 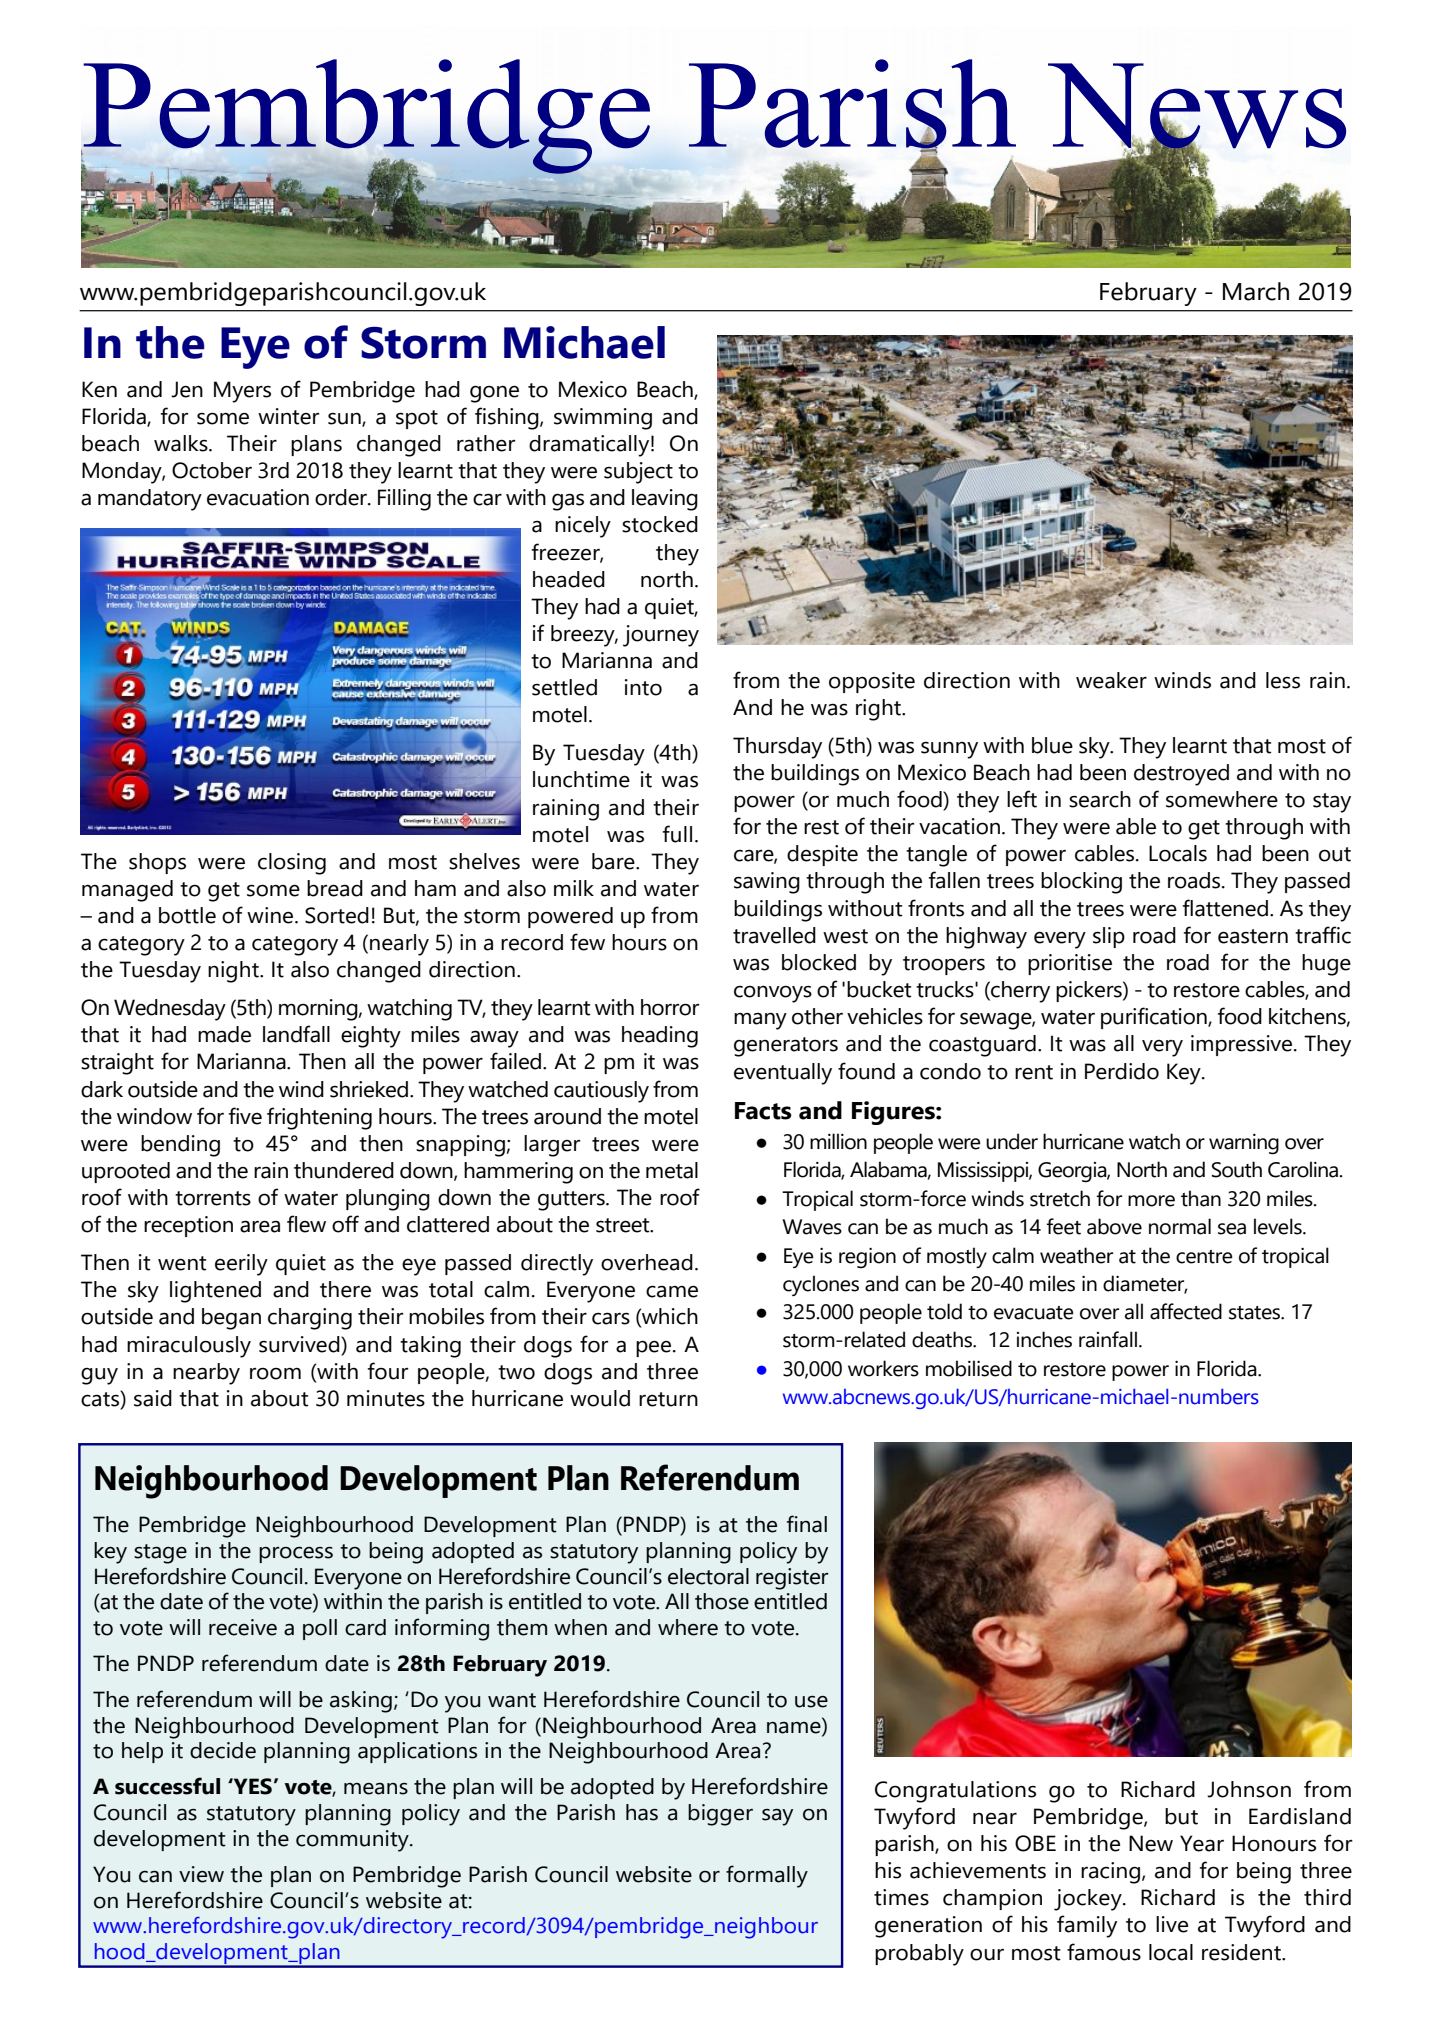 I want to click on Thursday, so click(x=777, y=748).
